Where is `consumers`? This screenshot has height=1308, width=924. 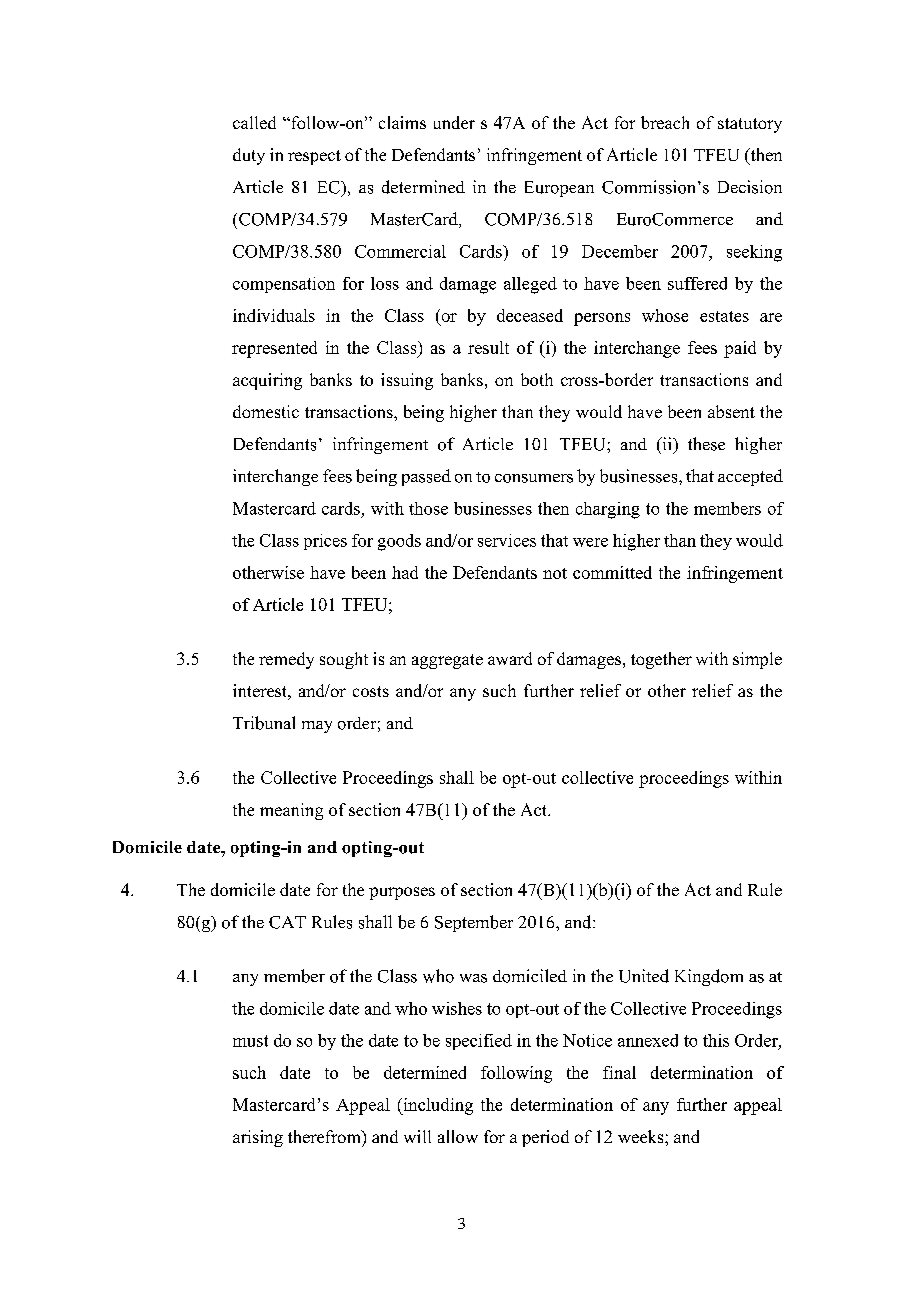
consumers is located at coordinates (534, 478).
